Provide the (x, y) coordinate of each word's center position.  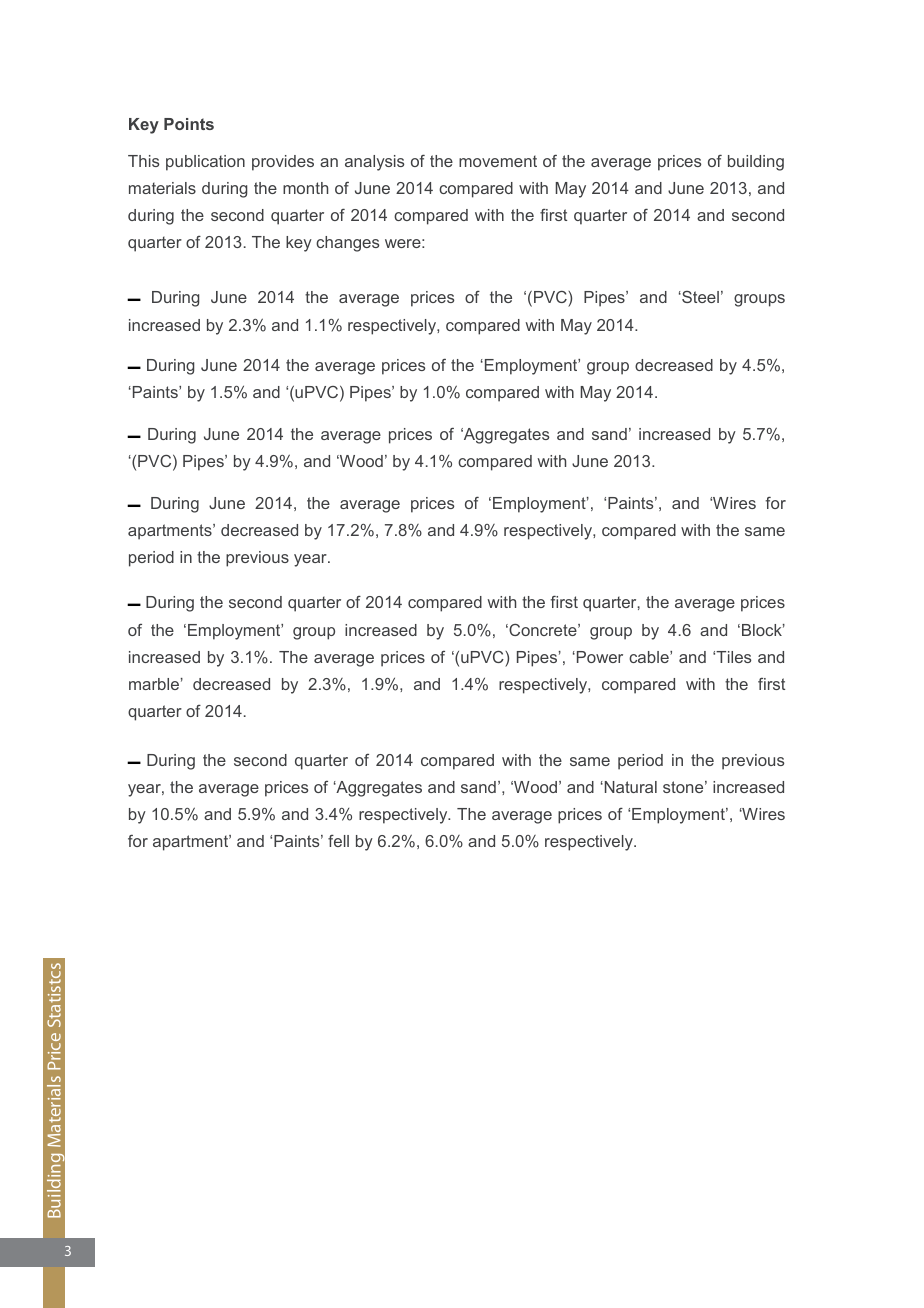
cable (650, 657)
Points (189, 124)
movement (498, 161)
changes (347, 244)
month (305, 188)
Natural (629, 787)
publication (205, 163)
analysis (374, 163)
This (143, 161)
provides (283, 163)
